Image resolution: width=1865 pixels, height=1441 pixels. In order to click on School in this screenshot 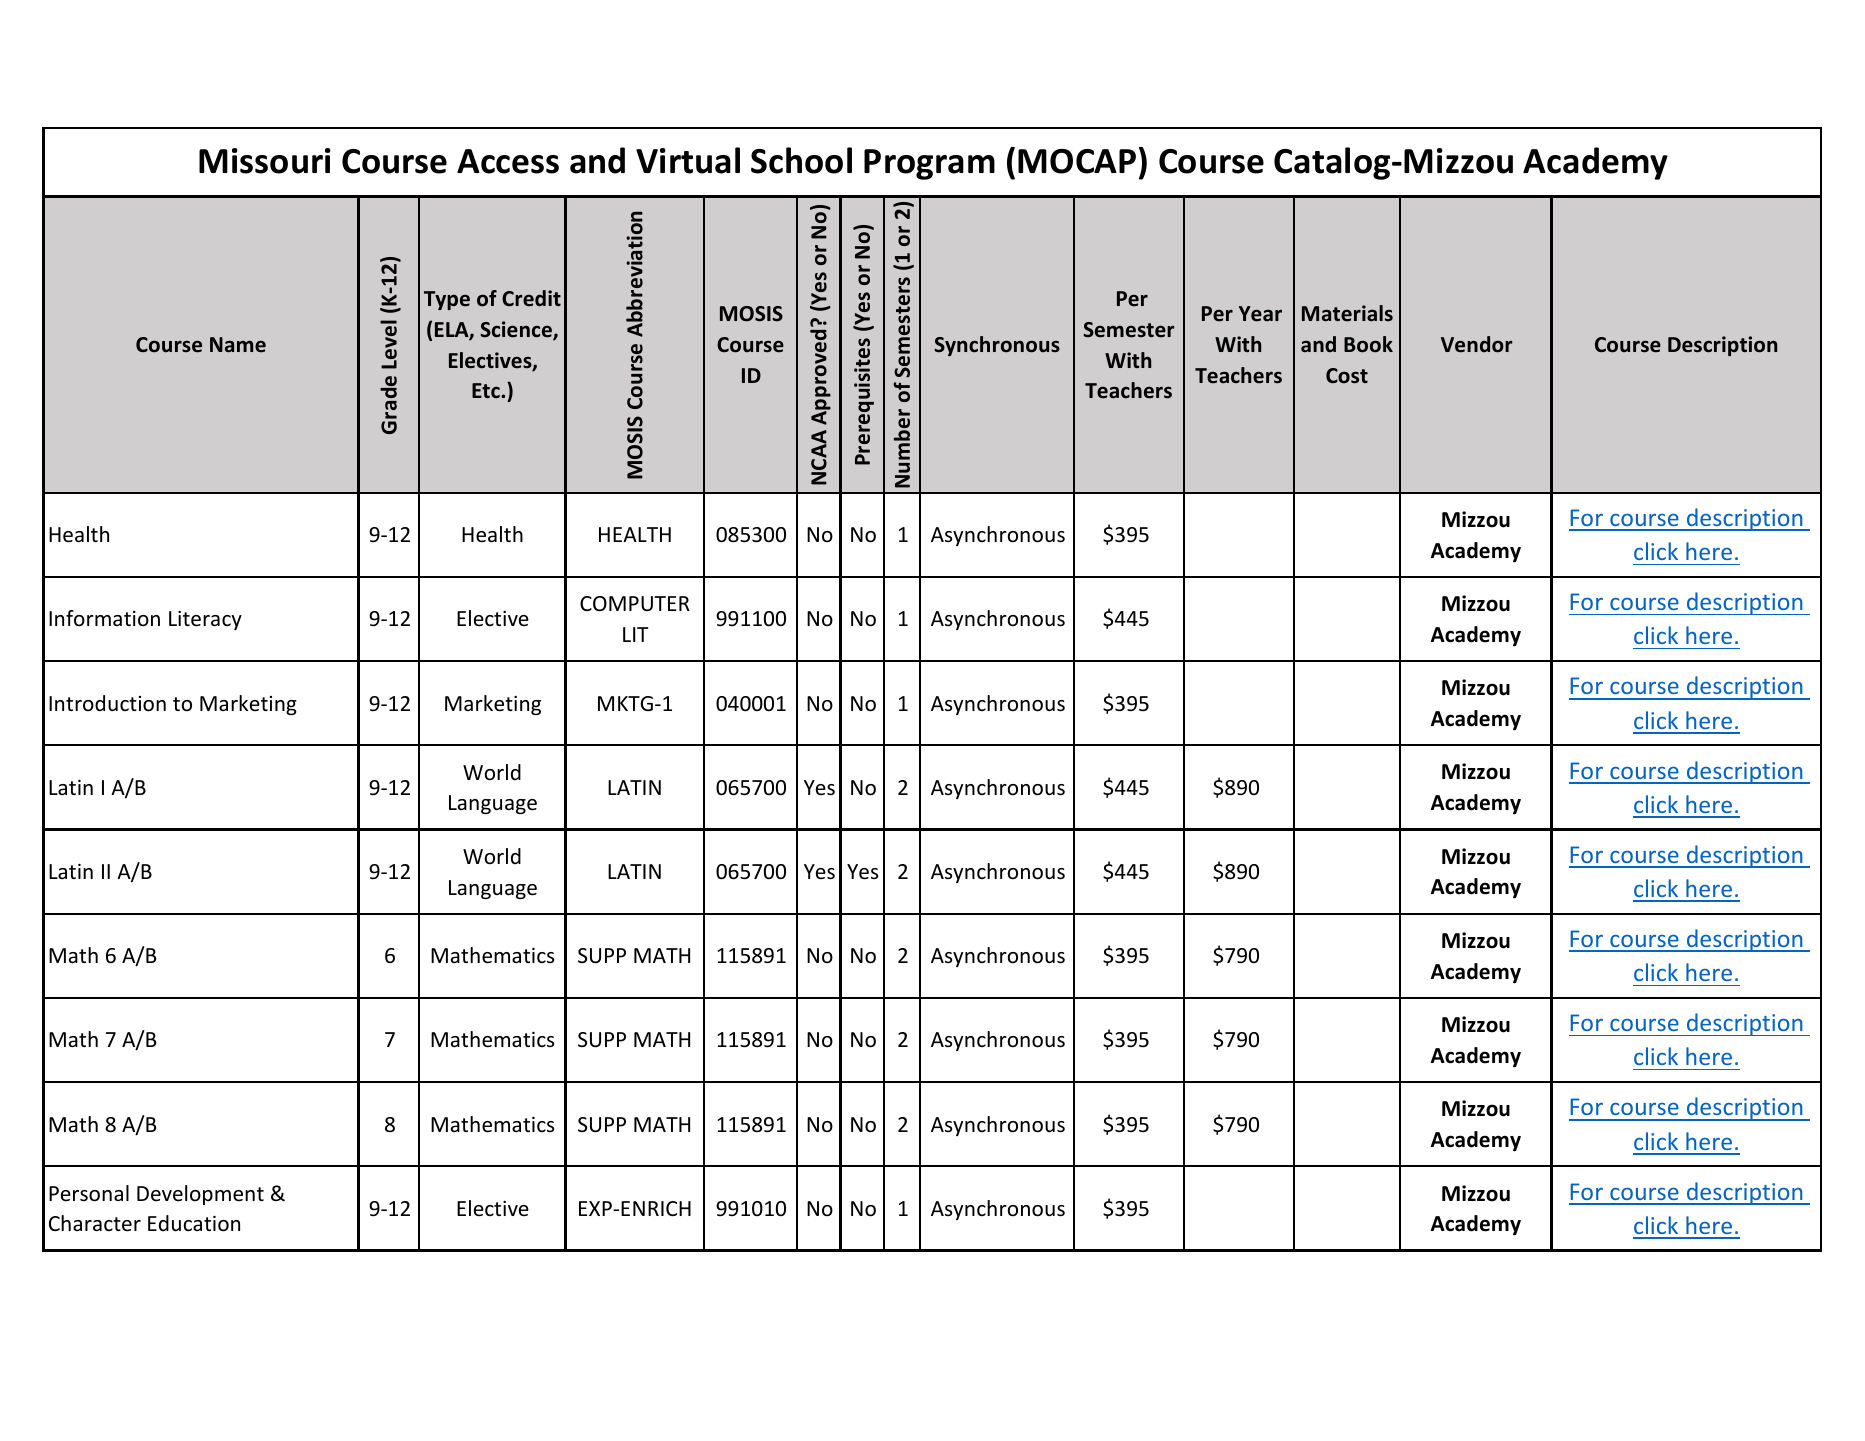, I will do `click(801, 160)`.
